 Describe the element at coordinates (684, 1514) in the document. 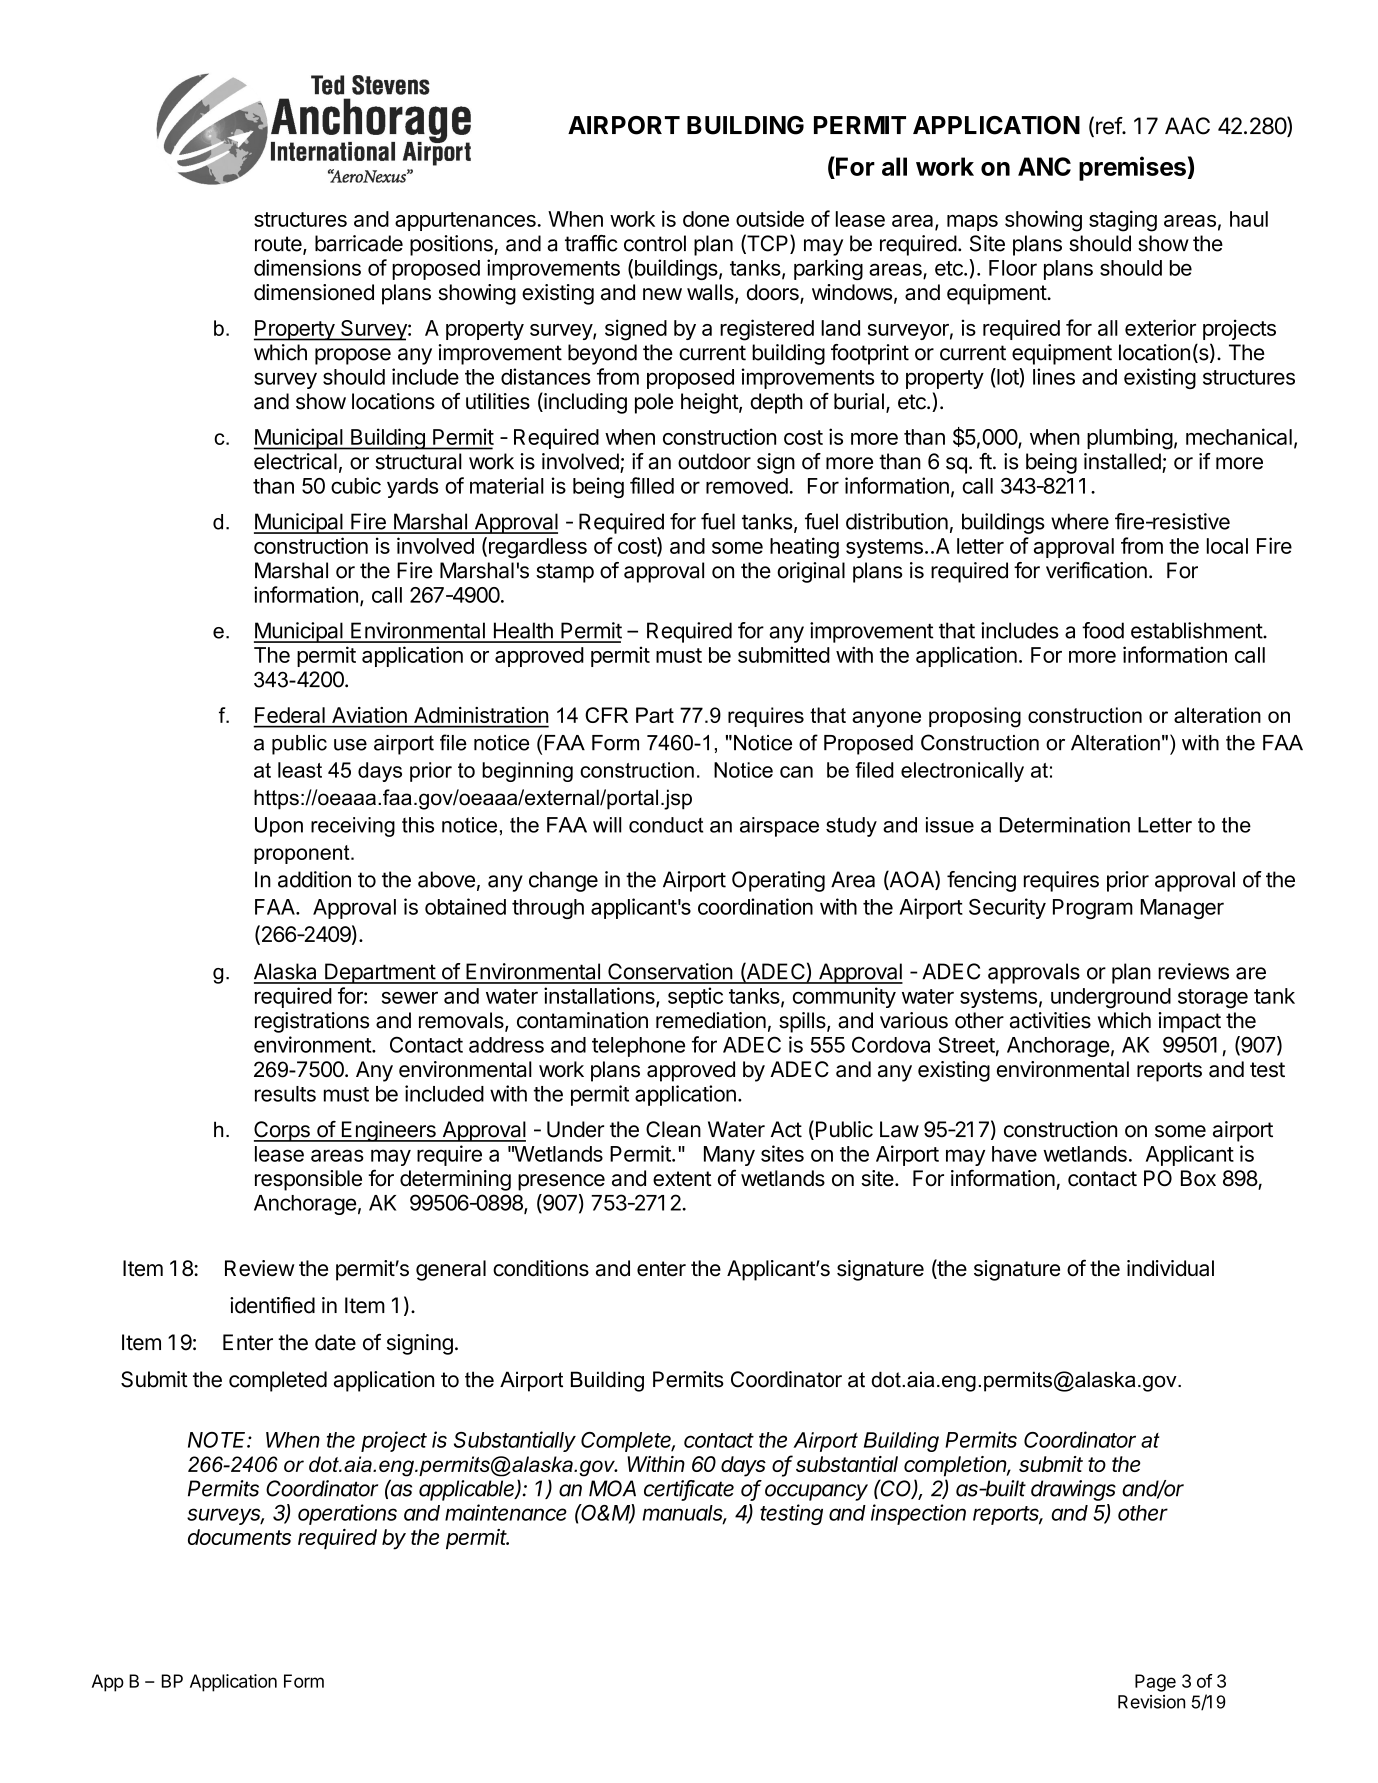

I see `manuals` at that location.
